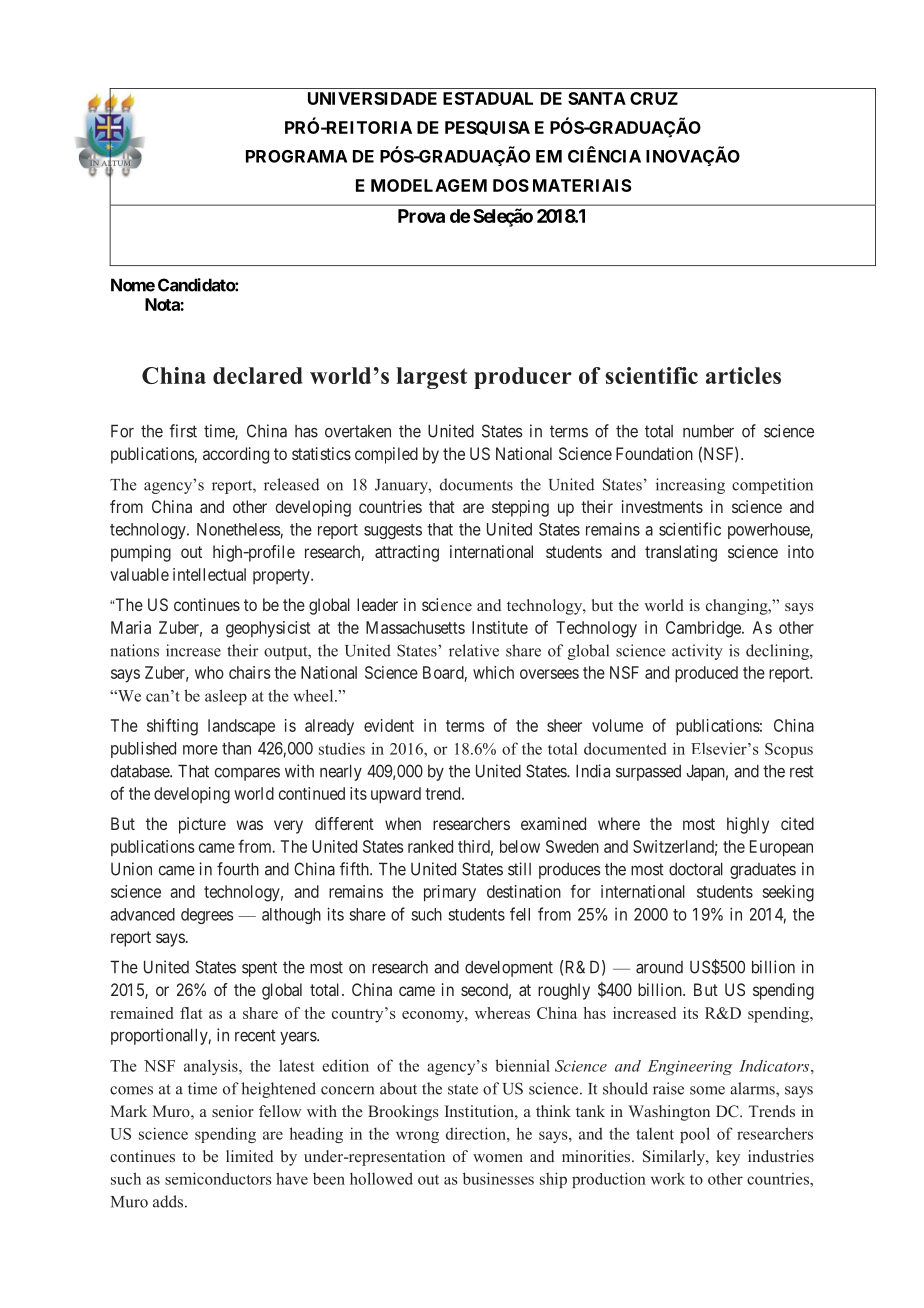  Describe the element at coordinates (296, 156) in the document. I see `PROGRAMA` at that location.
